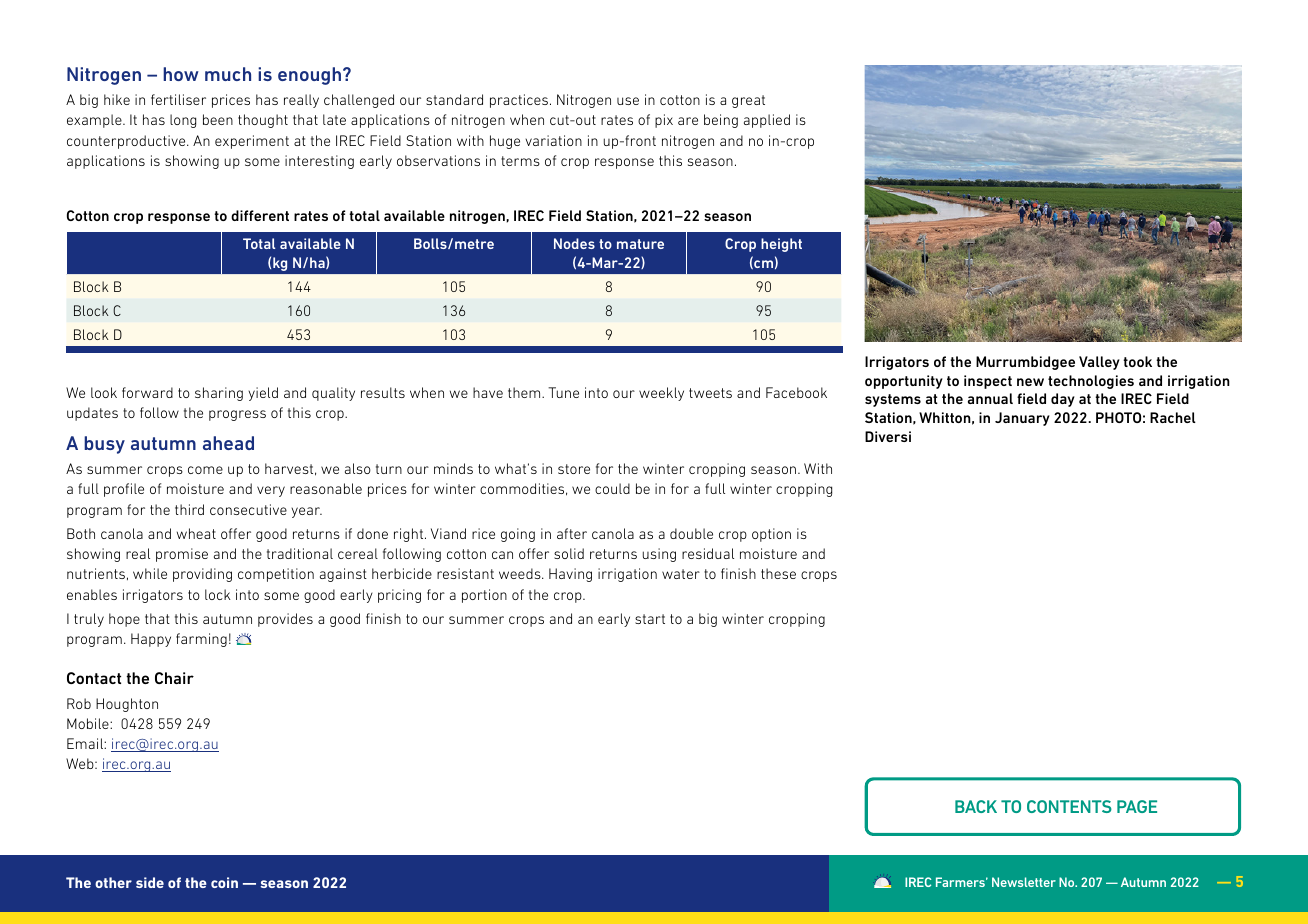 The width and height of the document is (1308, 924). I want to click on coin, so click(224, 882).
